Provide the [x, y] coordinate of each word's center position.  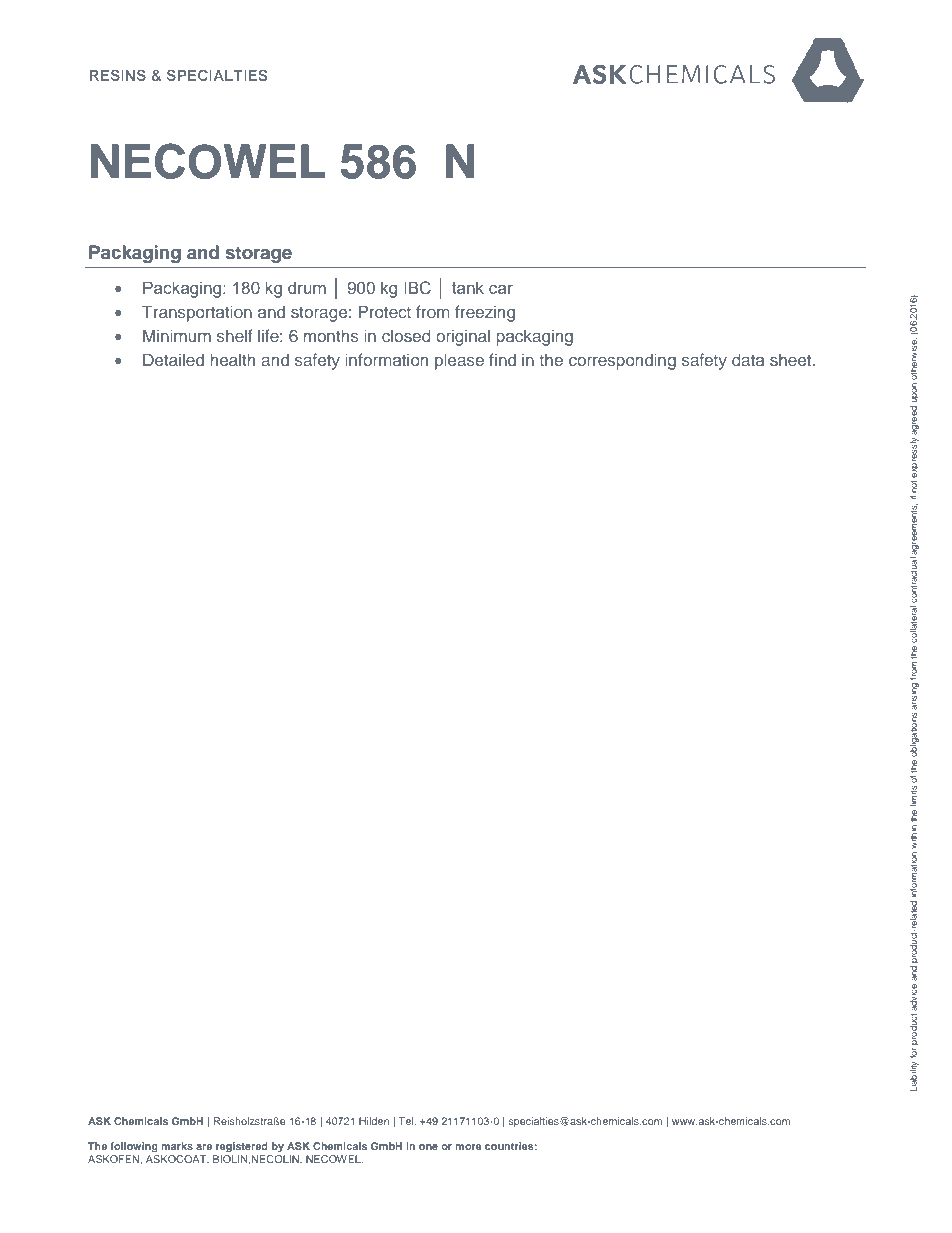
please [459, 361]
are [204, 1147]
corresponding [622, 361]
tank [468, 287]
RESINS [118, 75]
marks [177, 1146]
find [502, 359]
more [468, 1147]
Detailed [173, 359]
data [748, 359]
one [428, 1147]
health [232, 359]
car [501, 289]
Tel [407, 1121]
